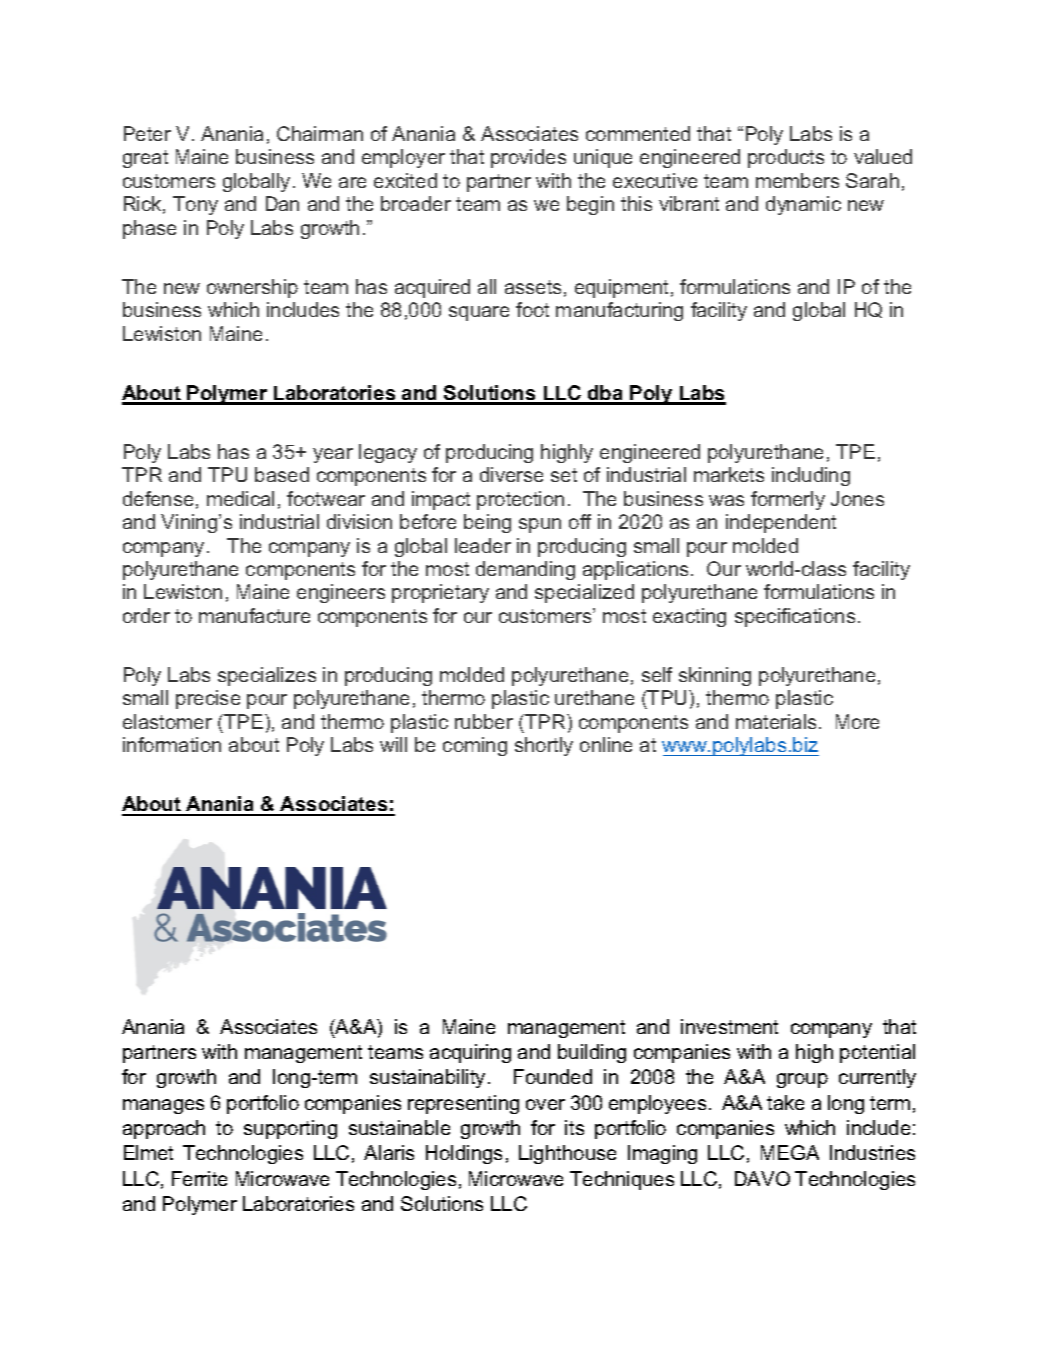 The width and height of the screenshot is (1039, 1345). I want to click on specifications, so click(795, 617).
